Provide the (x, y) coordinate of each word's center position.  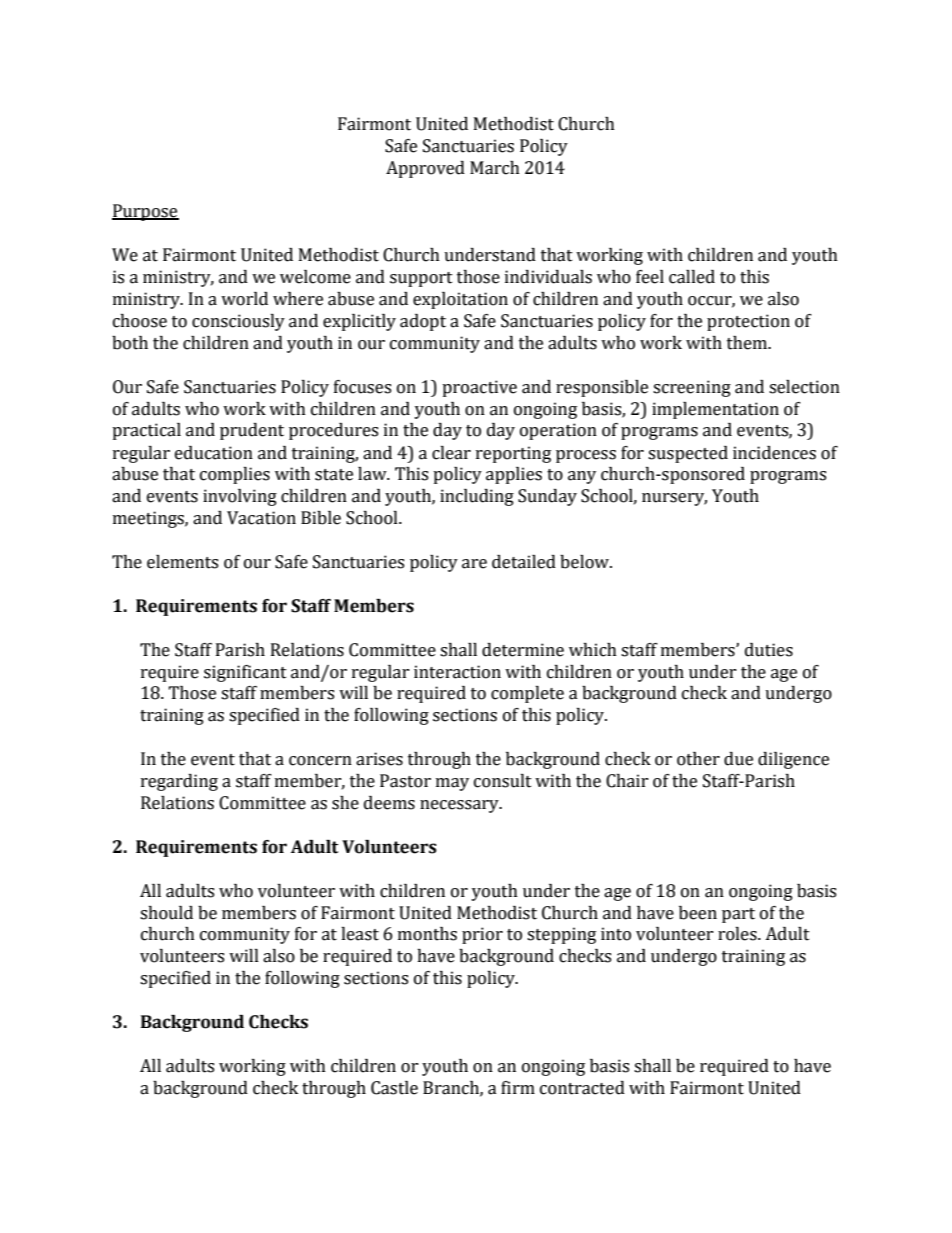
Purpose (145, 212)
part (738, 915)
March (495, 168)
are (474, 564)
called (692, 277)
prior (482, 935)
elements (182, 562)
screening (692, 388)
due (738, 759)
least (360, 934)
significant (245, 673)
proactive (479, 388)
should (166, 913)
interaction (457, 672)
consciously (238, 322)
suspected (688, 454)
